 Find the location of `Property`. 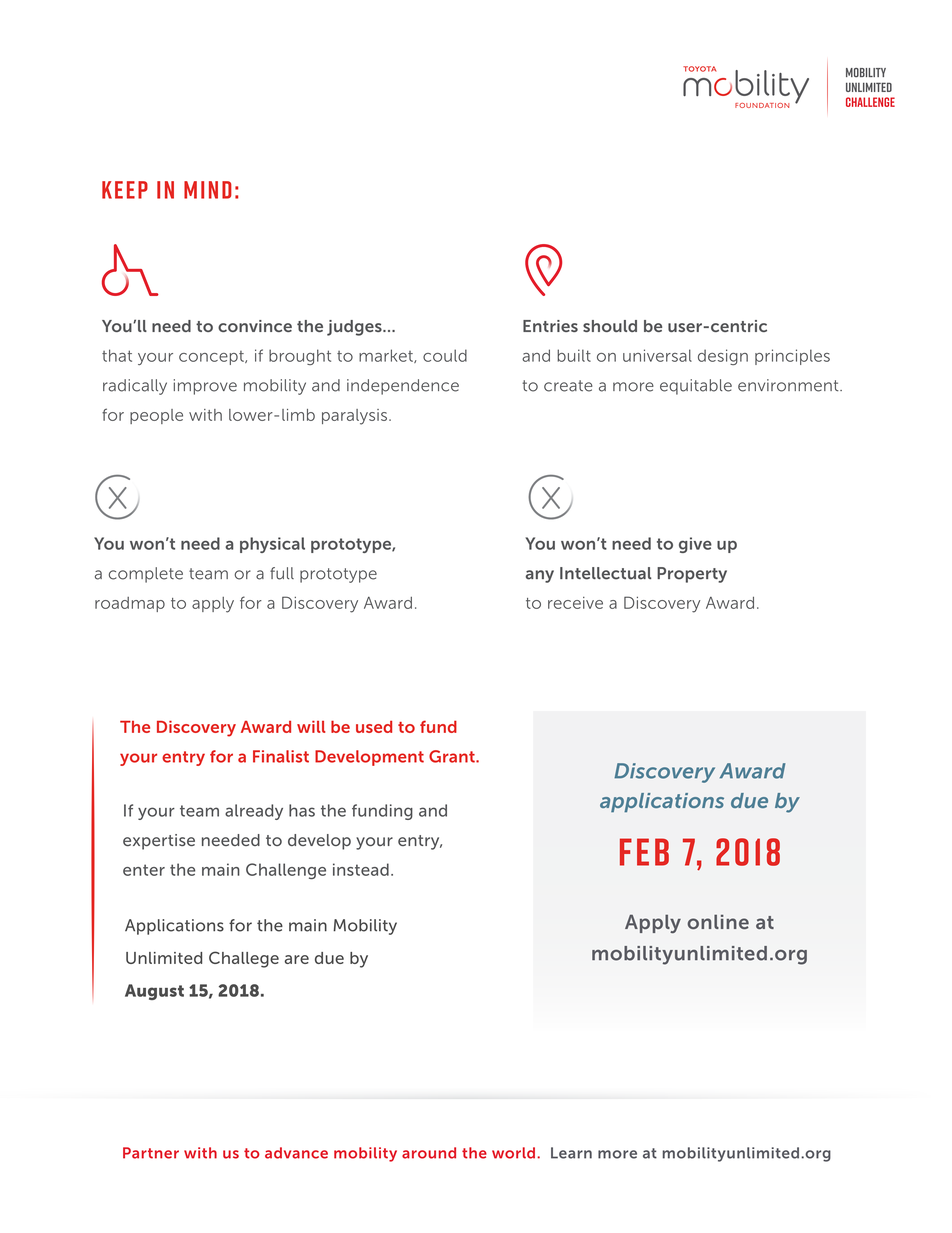

Property is located at coordinates (692, 575).
